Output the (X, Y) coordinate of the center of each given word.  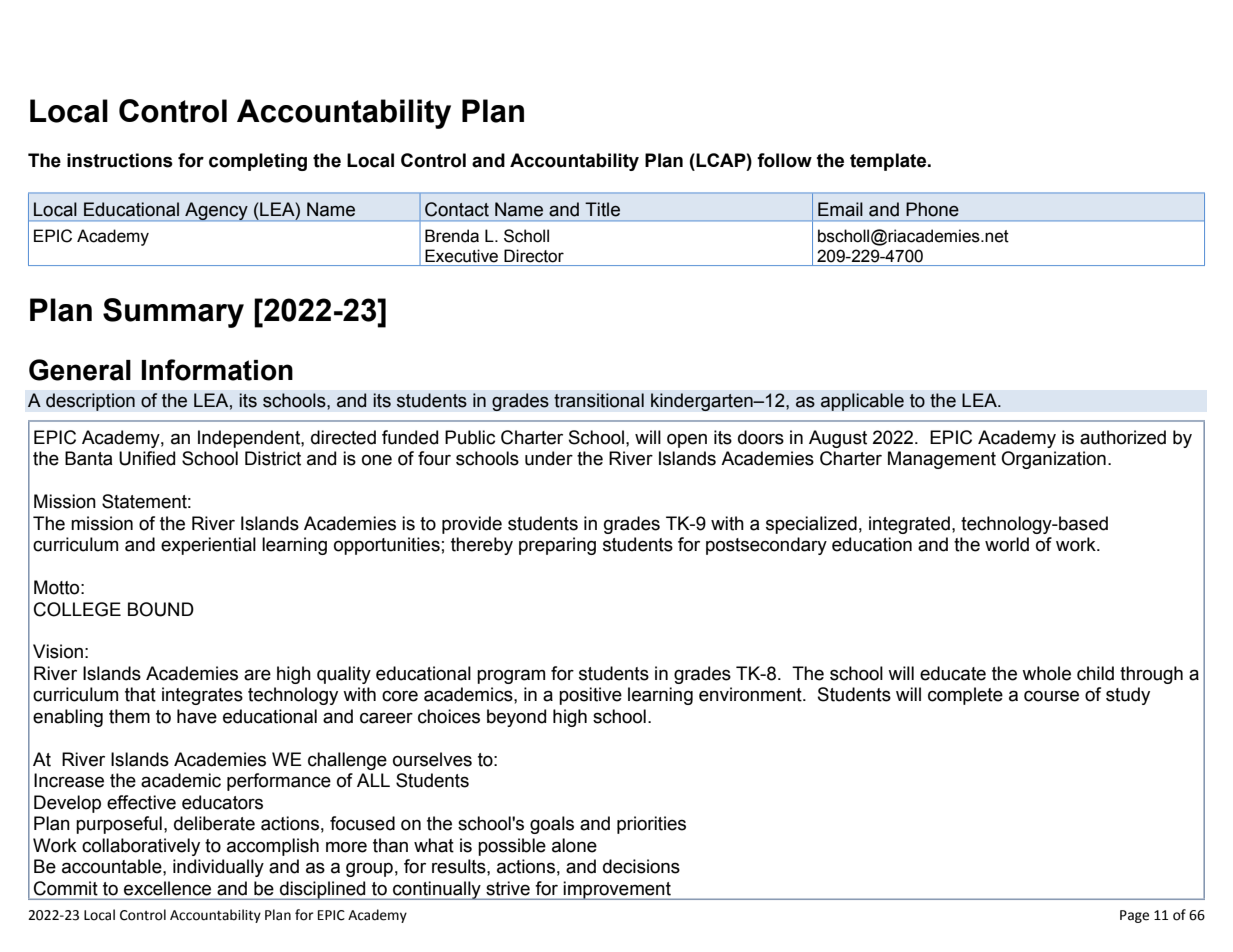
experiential (208, 546)
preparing (557, 546)
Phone (932, 209)
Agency (216, 211)
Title (602, 209)
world (1007, 544)
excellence (167, 888)
